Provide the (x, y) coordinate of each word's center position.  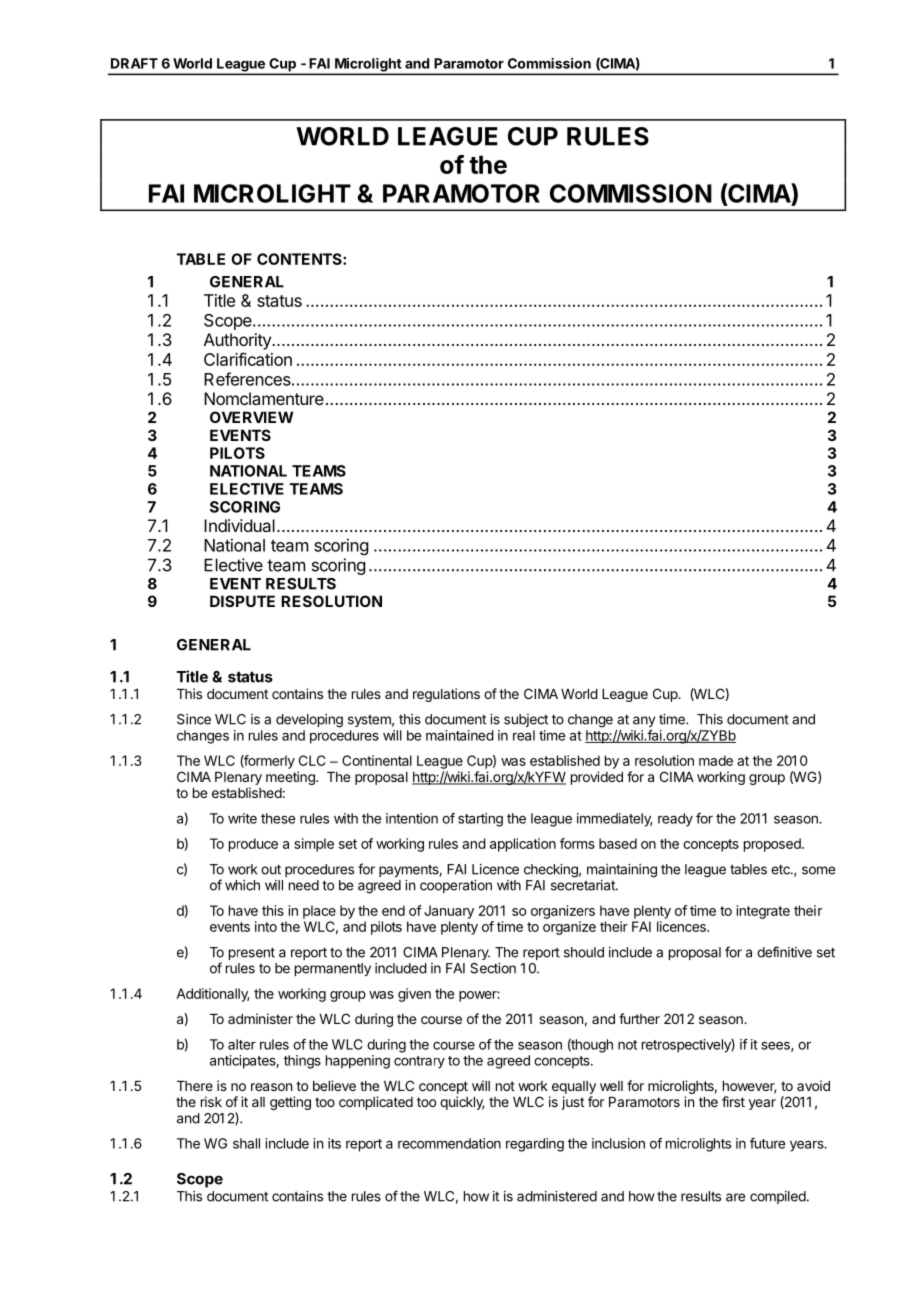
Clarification (248, 359)
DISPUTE (242, 601)
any (644, 721)
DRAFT (134, 63)
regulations (446, 695)
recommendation (449, 1143)
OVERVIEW (252, 417)
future (767, 1143)
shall (246, 1143)
